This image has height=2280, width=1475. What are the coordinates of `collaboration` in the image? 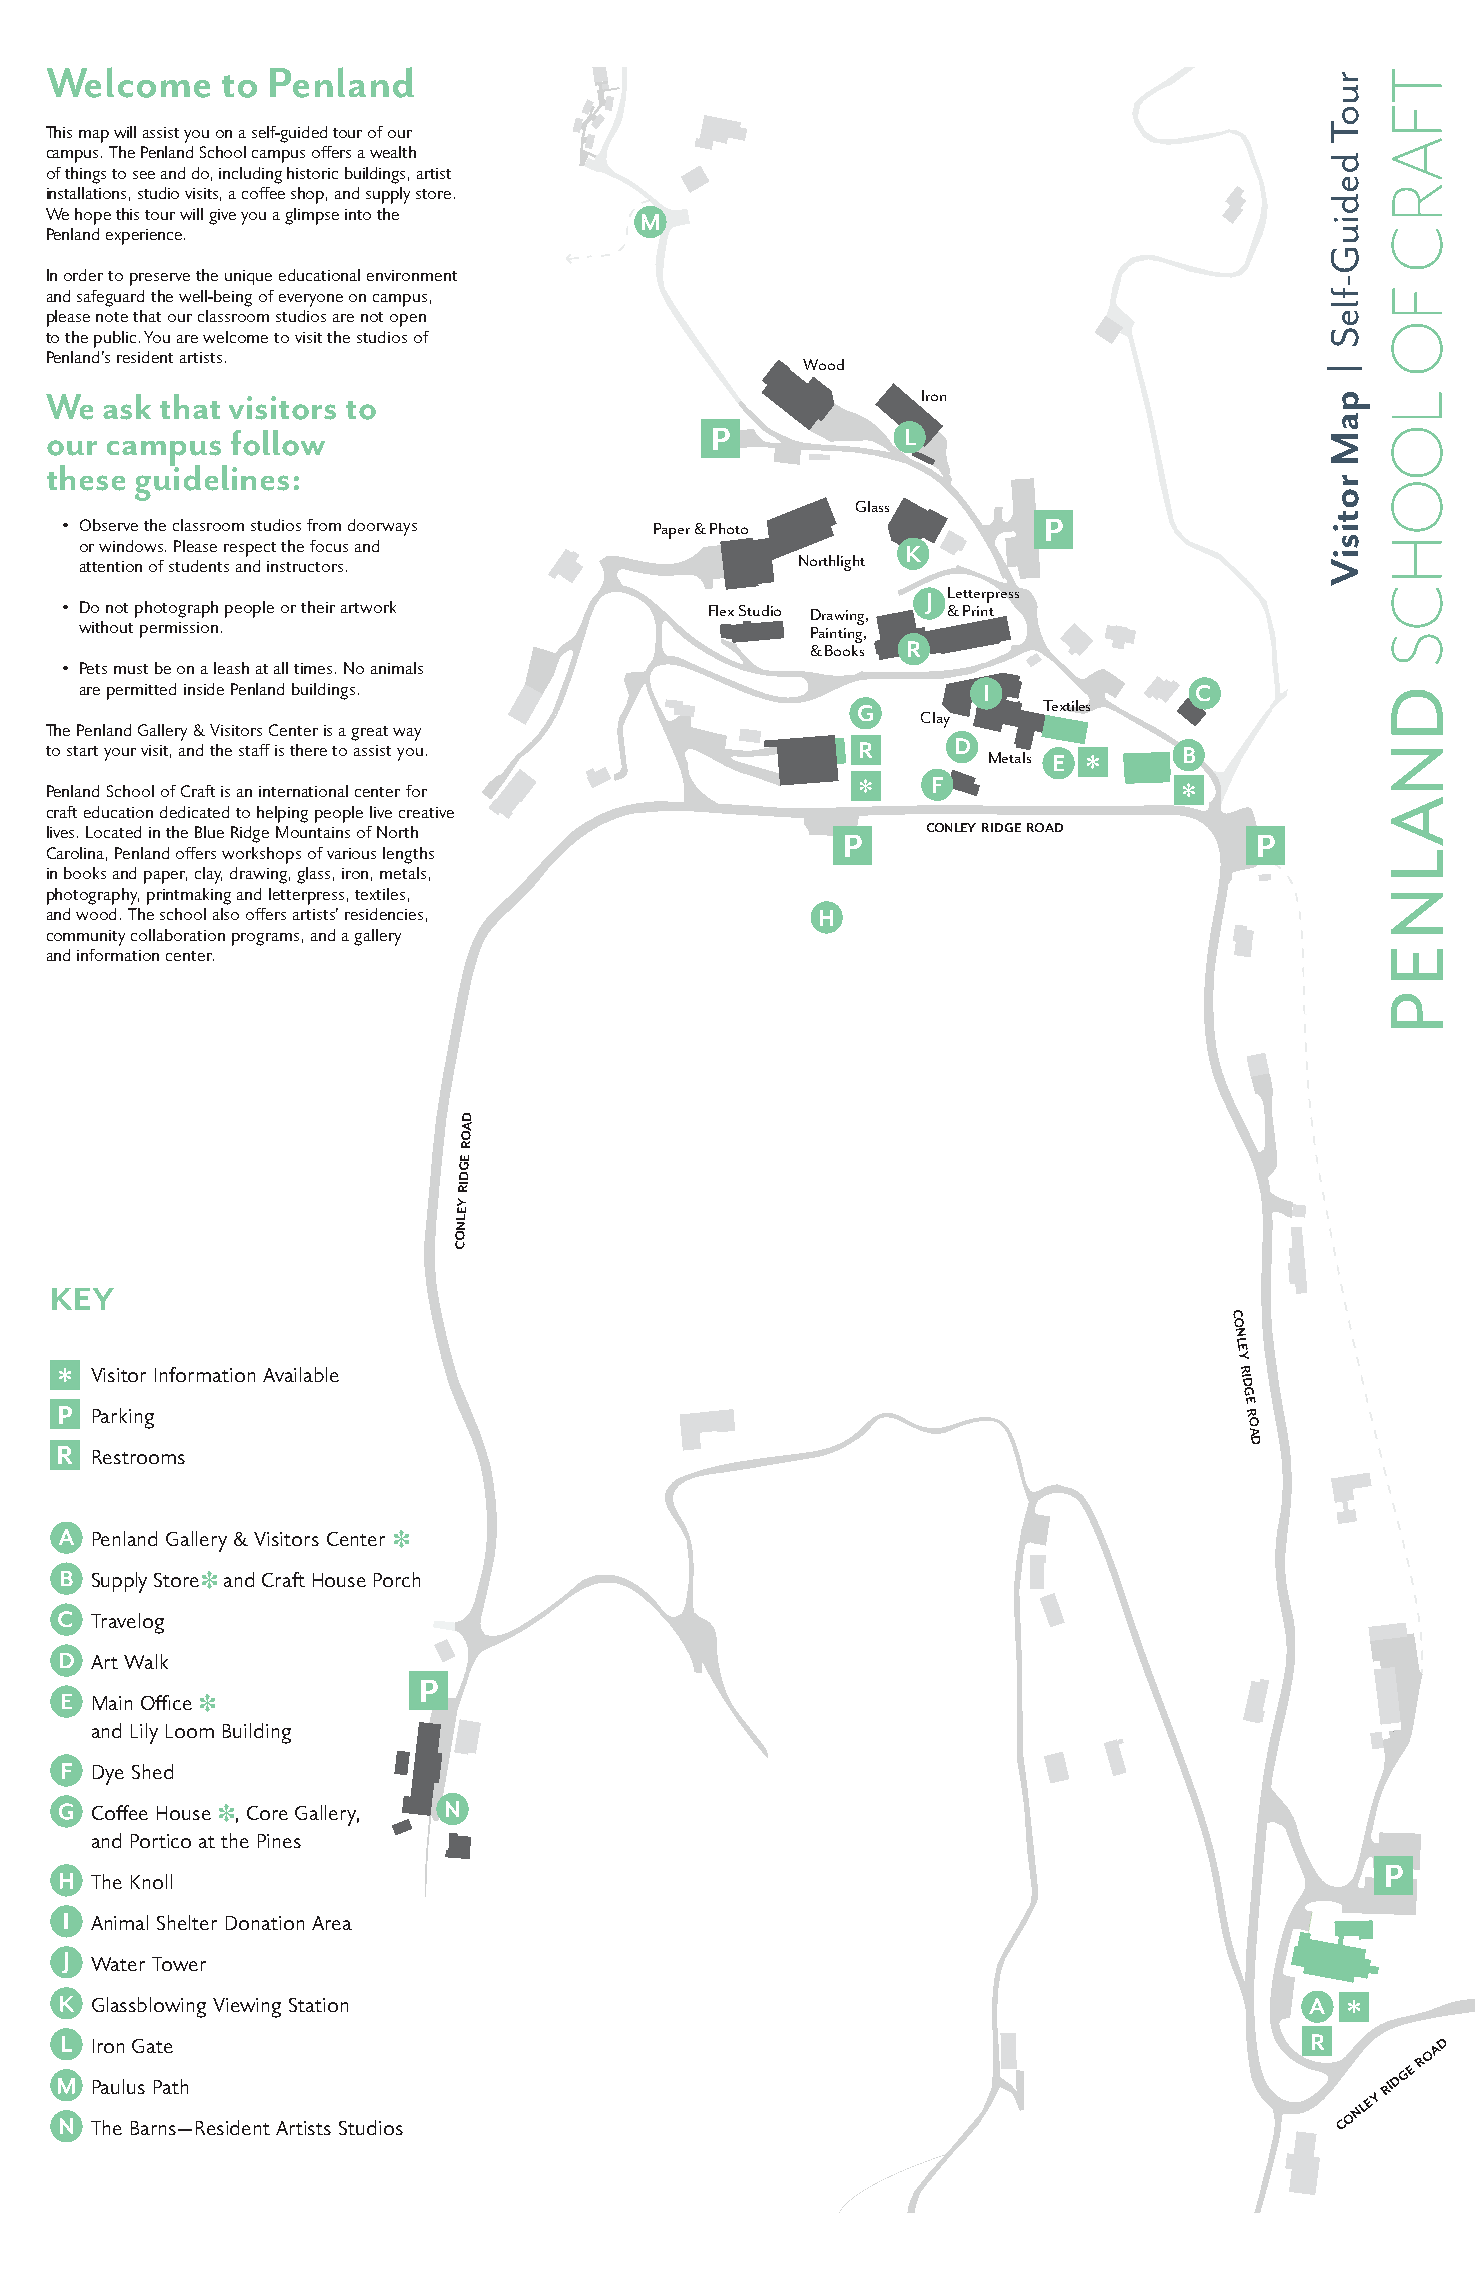 It's located at (178, 935).
